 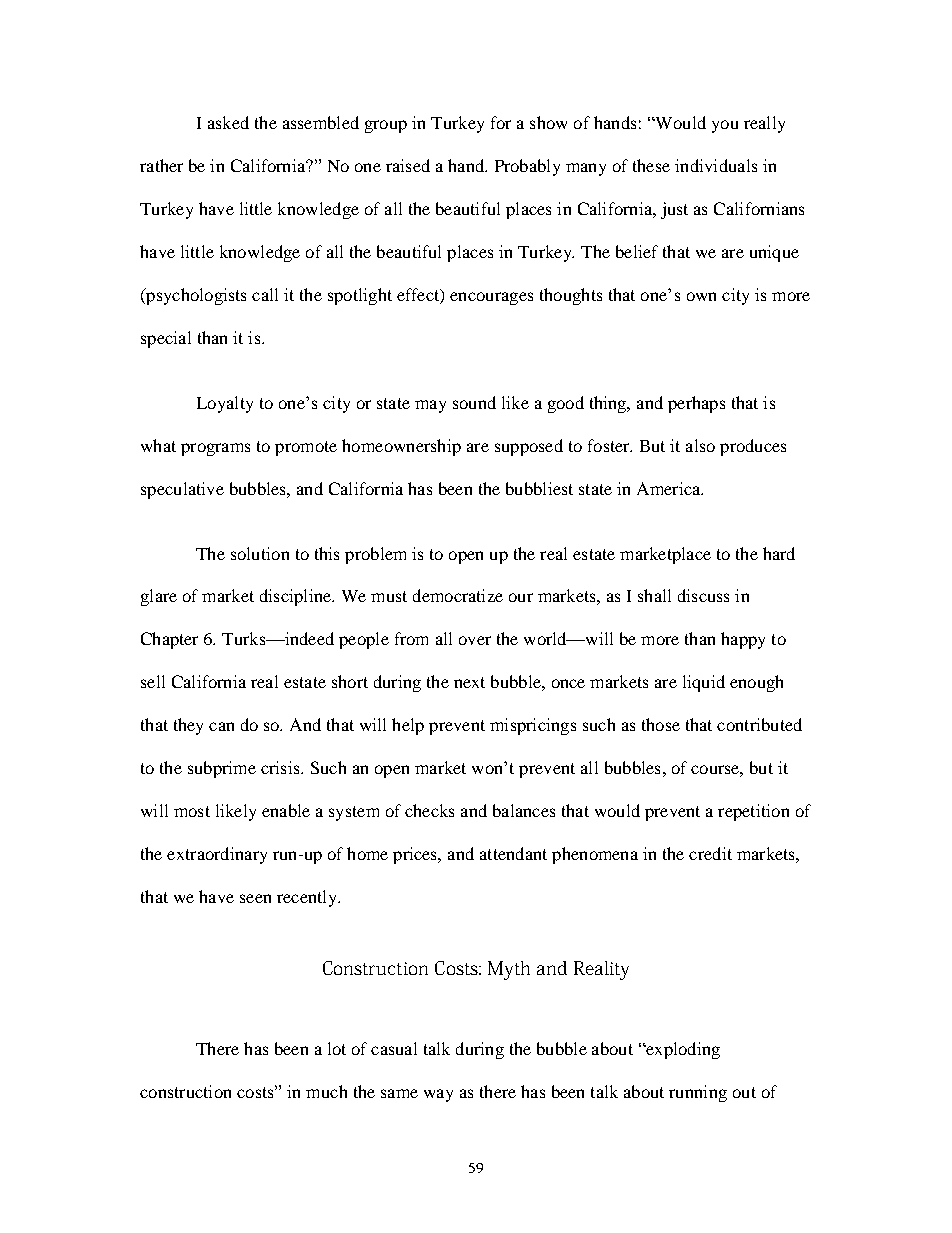 What do you see at coordinates (703, 595) in the image?
I see `discuss` at bounding box center [703, 595].
